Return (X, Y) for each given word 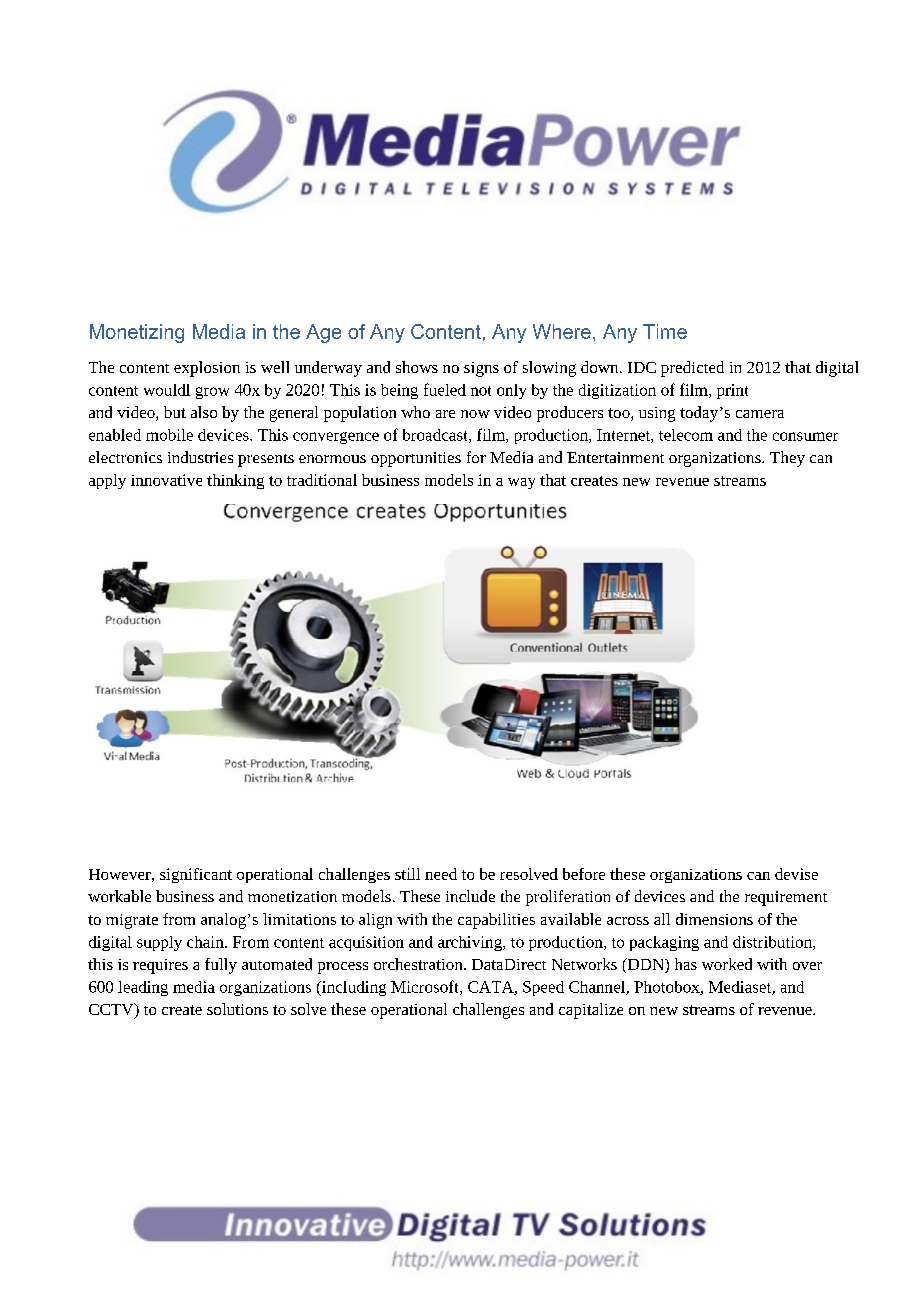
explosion (207, 369)
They (787, 459)
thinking (235, 481)
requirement (786, 898)
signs (481, 369)
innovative (166, 480)
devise (796, 874)
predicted (692, 369)
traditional (322, 480)
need (441, 874)
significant (196, 875)
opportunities (416, 459)
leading (143, 988)
